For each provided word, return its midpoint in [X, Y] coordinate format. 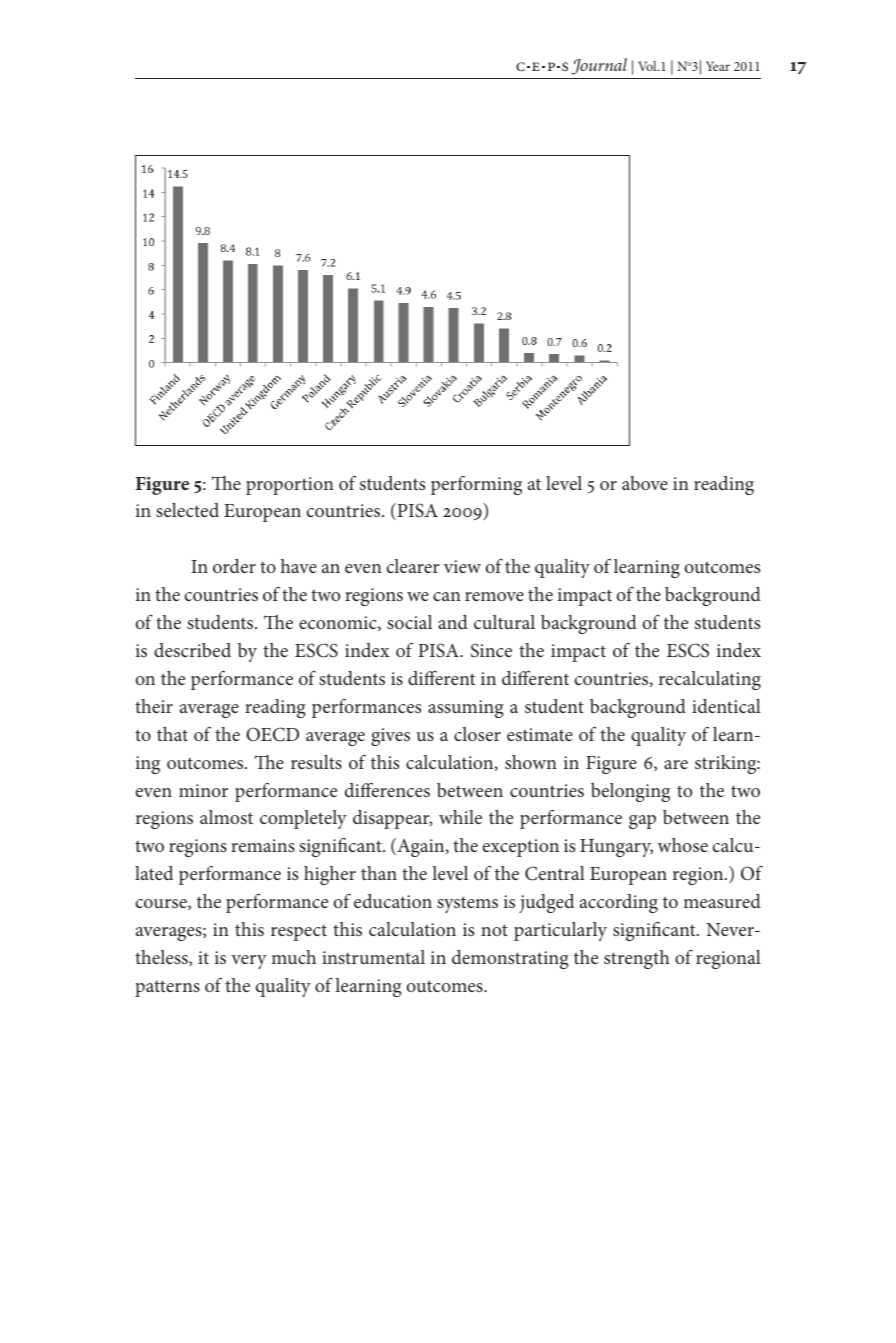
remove [494, 596]
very [249, 962]
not [494, 930]
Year [718, 66]
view [462, 566]
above [645, 483]
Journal [599, 66]
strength [637, 959]
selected [187, 510]
